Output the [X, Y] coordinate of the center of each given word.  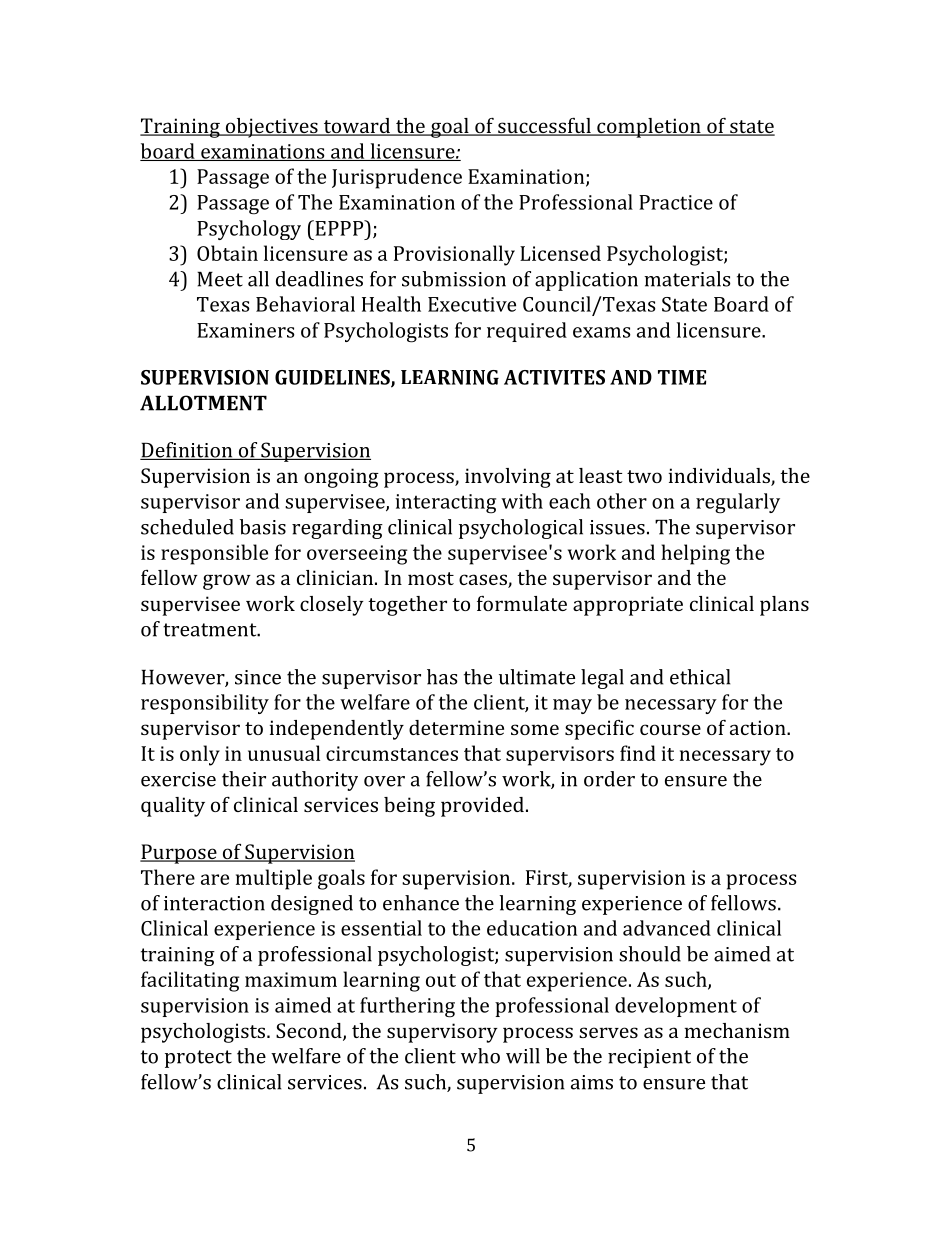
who [480, 1056]
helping [695, 554]
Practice [676, 202]
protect [198, 1059]
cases [484, 581]
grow [227, 582]
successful [544, 127]
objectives [271, 128]
